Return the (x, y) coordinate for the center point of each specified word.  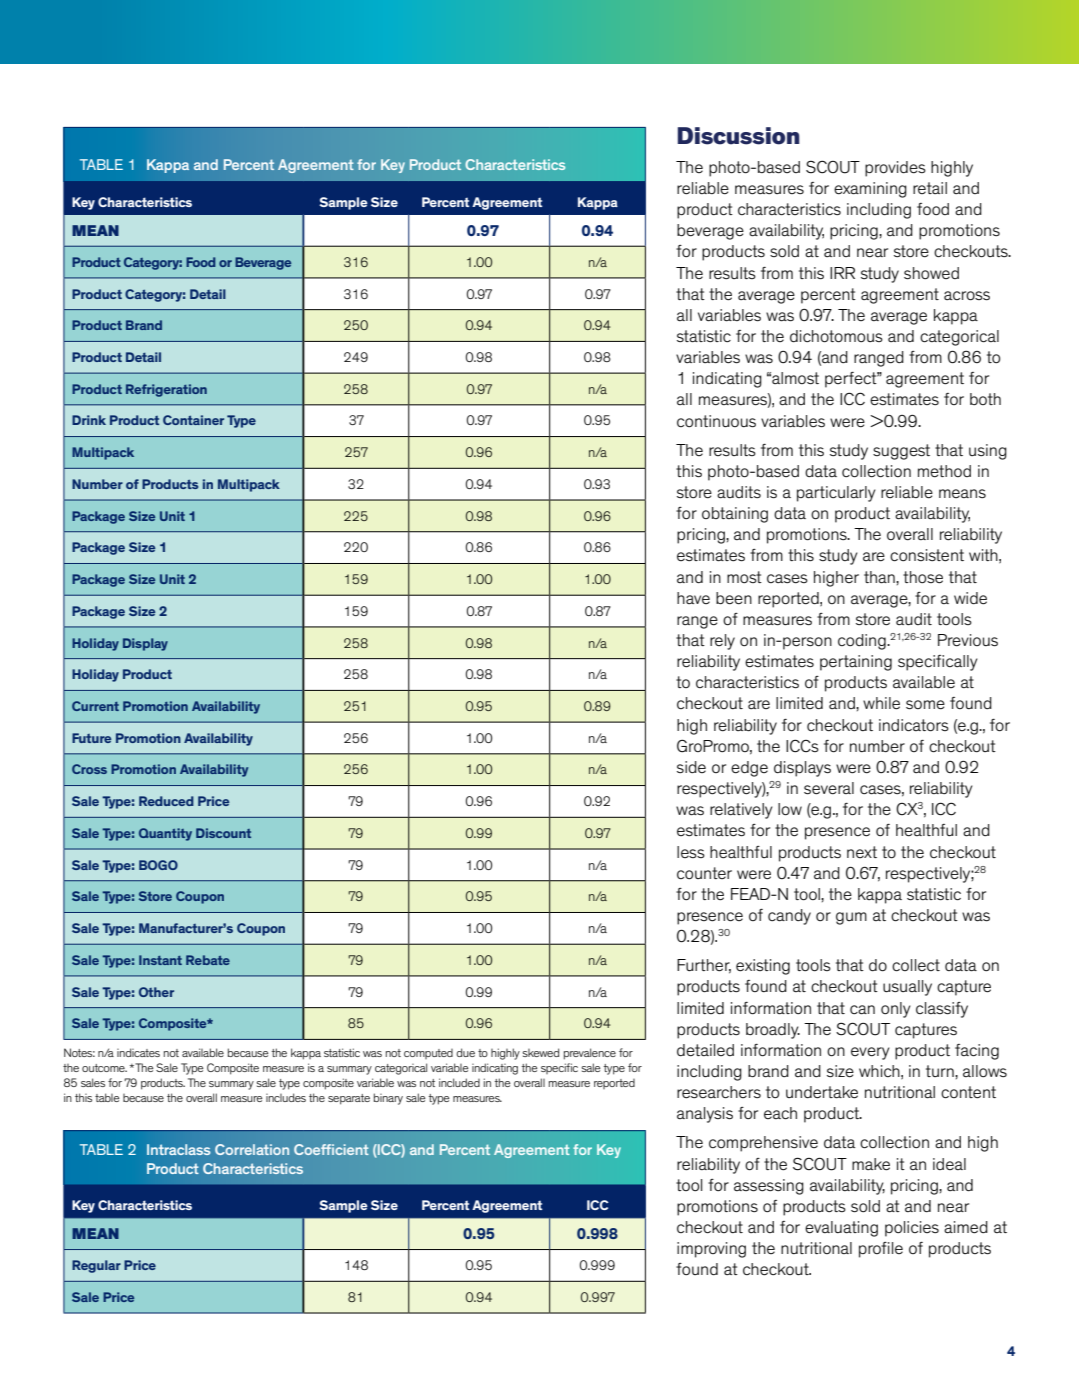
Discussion (738, 136)
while (881, 703)
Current (95, 706)
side (691, 767)
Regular (96, 1266)
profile (881, 1250)
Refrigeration (166, 390)
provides (895, 169)
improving (711, 1250)
